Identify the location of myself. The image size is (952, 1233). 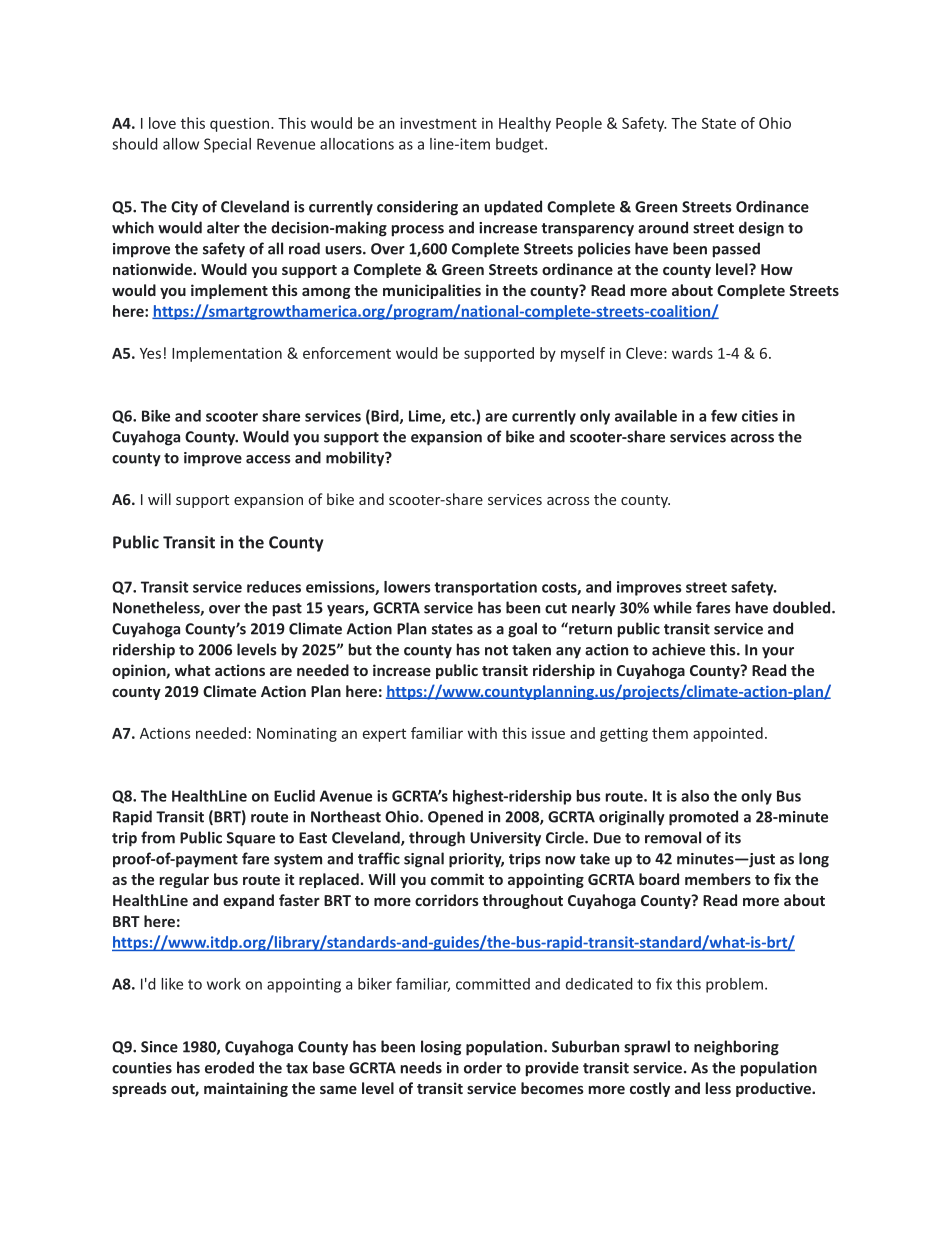
(583, 354).
